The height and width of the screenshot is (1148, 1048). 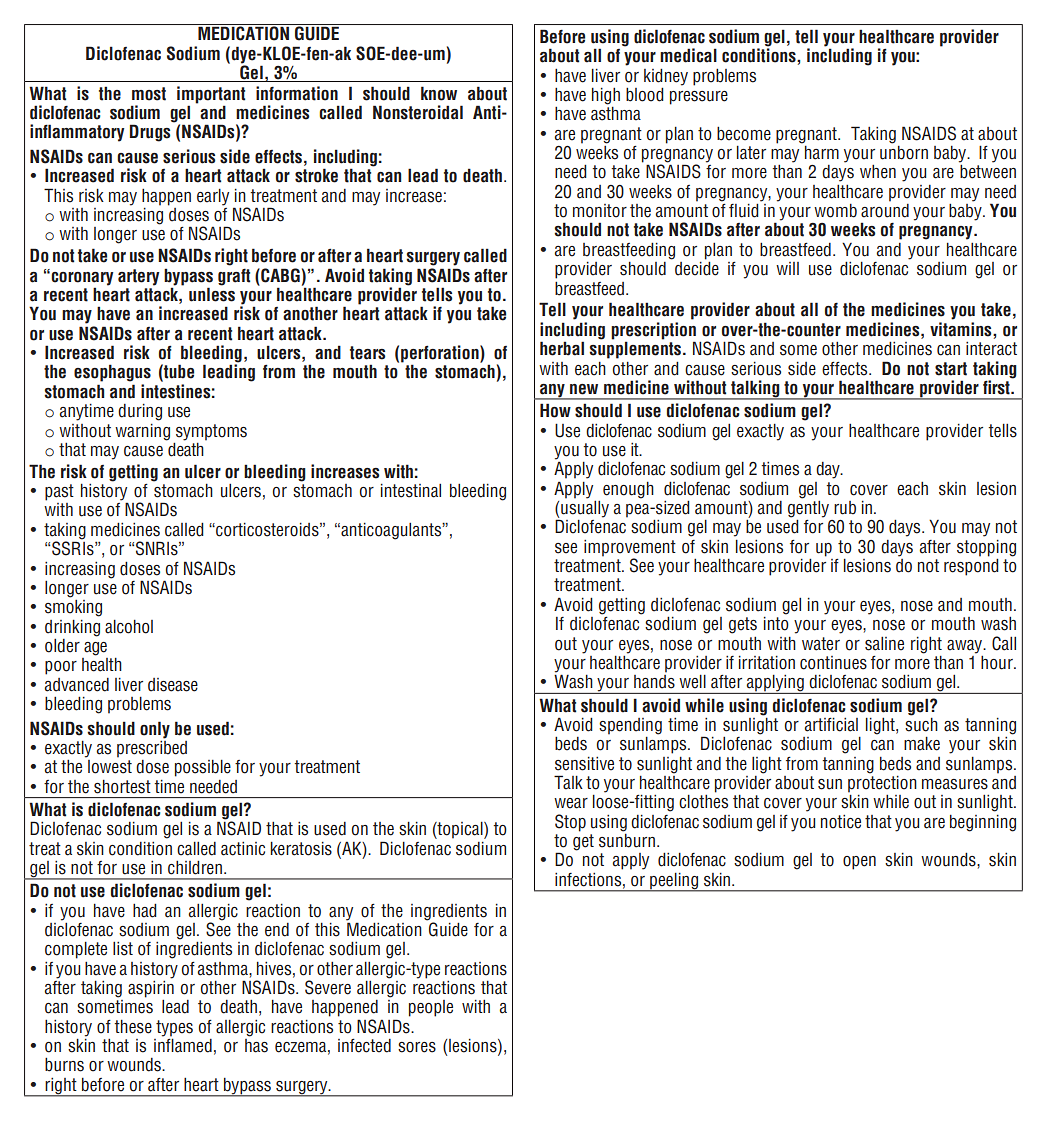 What do you see at coordinates (138, 277) in the screenshot?
I see `artery` at bounding box center [138, 277].
